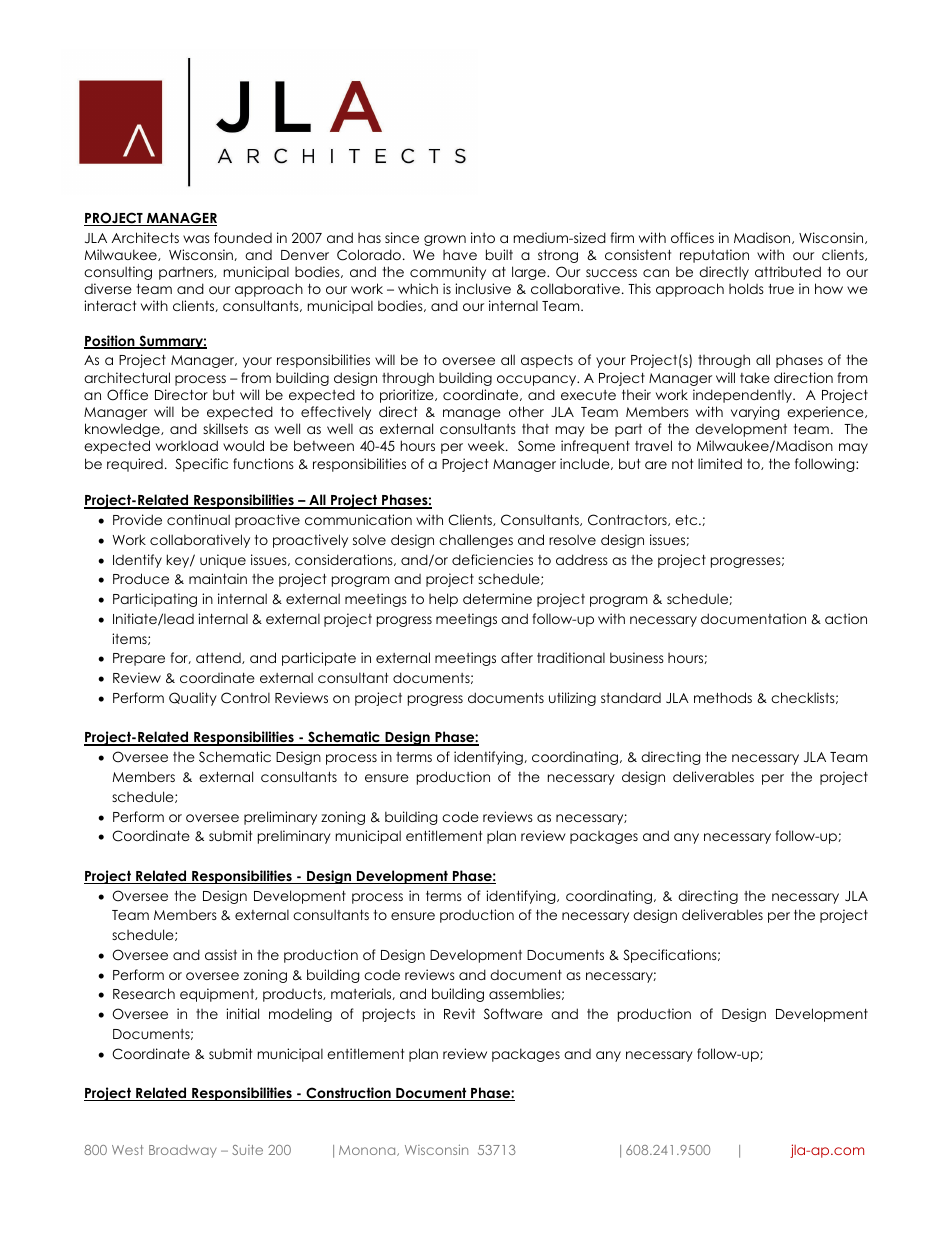 The width and height of the page is (952, 1233). I want to click on have, so click(460, 255).
